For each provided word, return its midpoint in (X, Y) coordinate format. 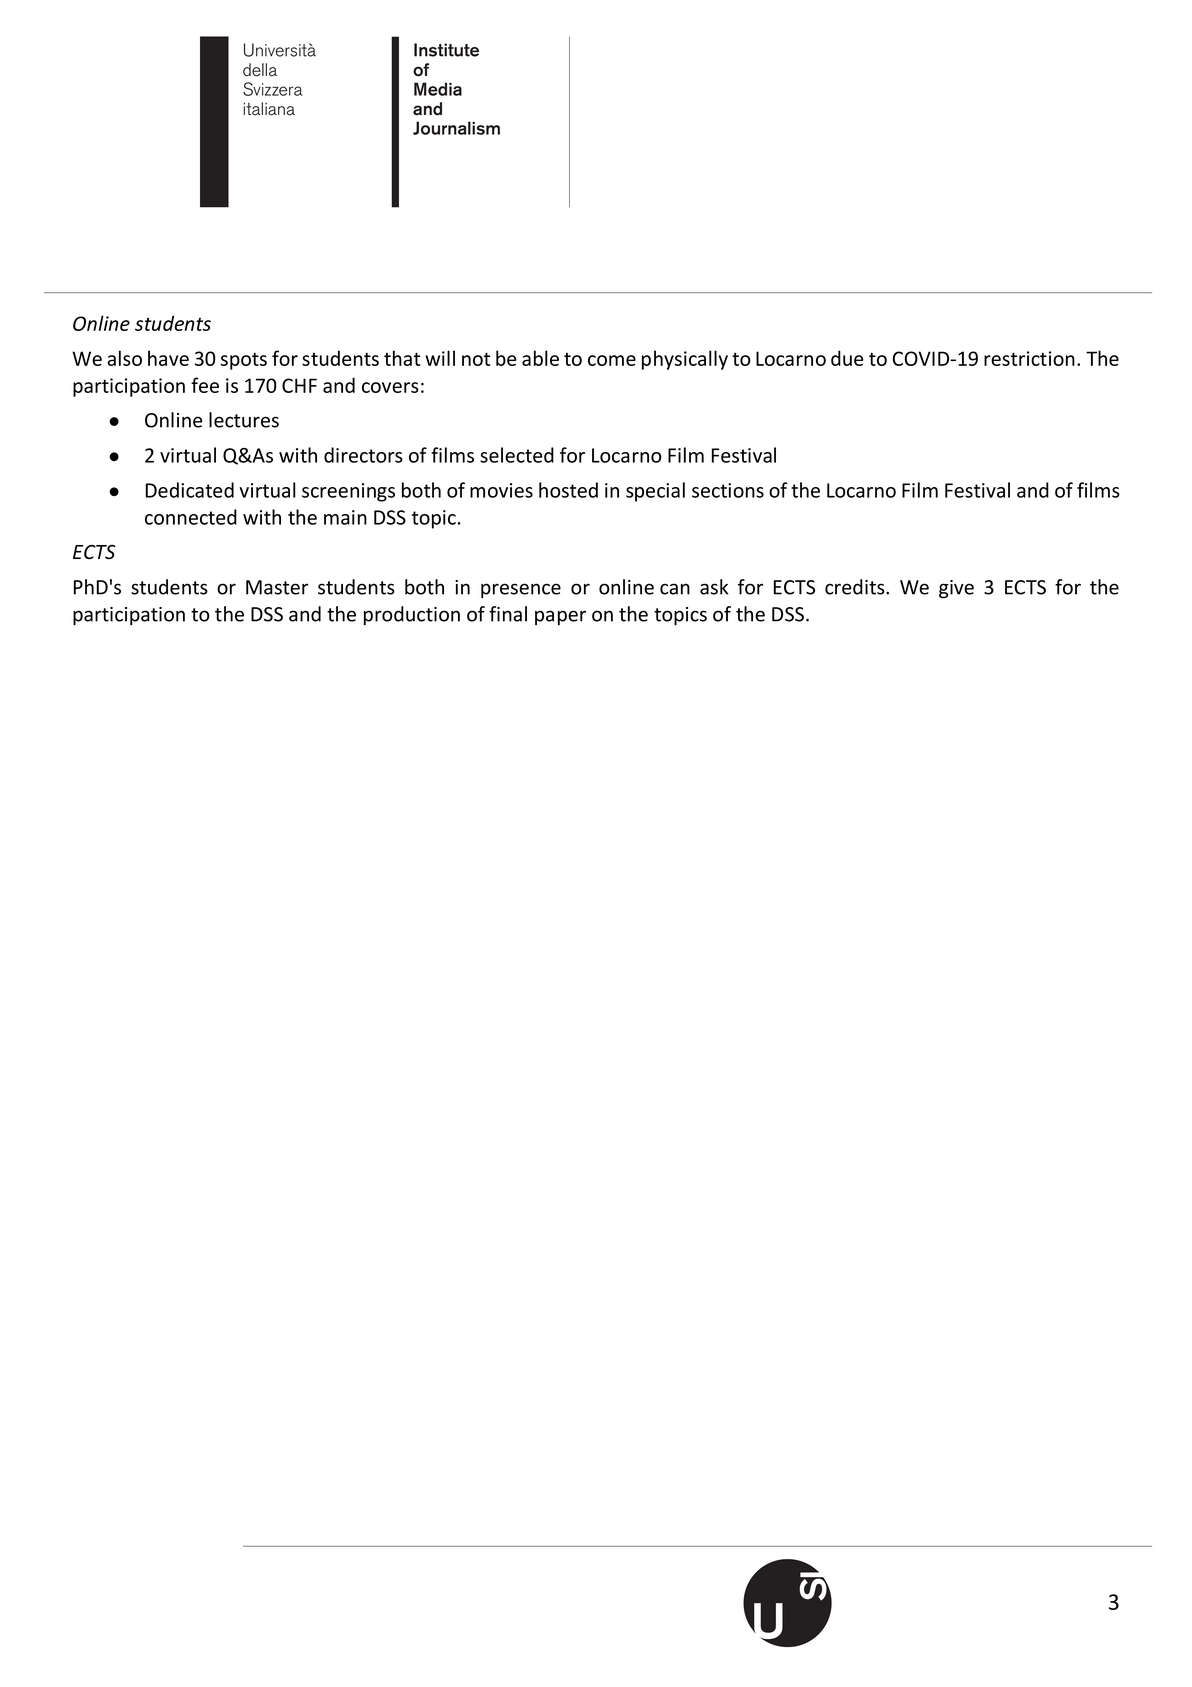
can (675, 589)
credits (856, 587)
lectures (244, 420)
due (847, 358)
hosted (568, 490)
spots (244, 361)
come (612, 360)
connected (191, 517)
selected (517, 455)
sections (728, 490)
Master (277, 587)
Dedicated (190, 490)
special (655, 492)
